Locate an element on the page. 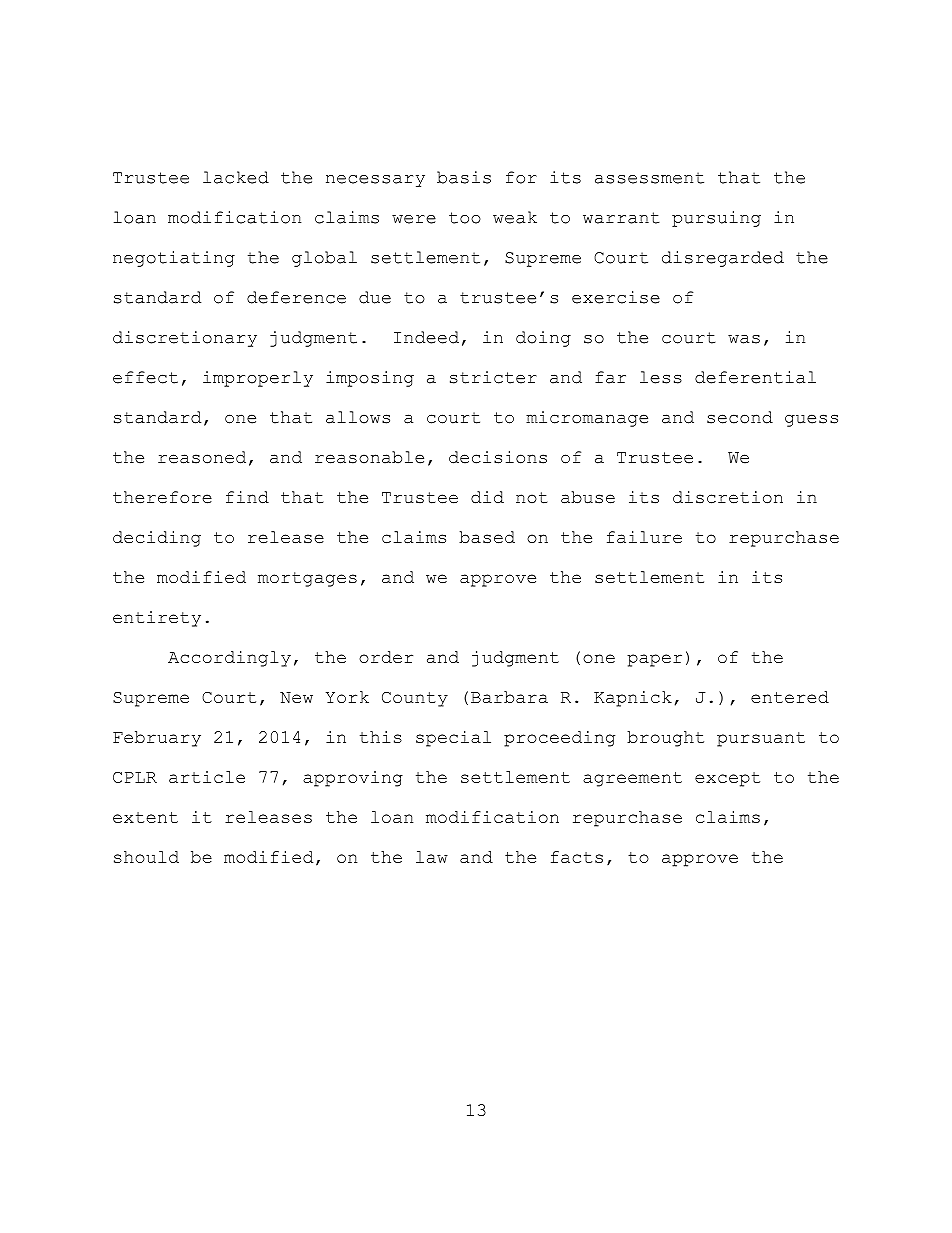 Image resolution: width=952 pixels, height=1233 pixels. based is located at coordinates (487, 537).
